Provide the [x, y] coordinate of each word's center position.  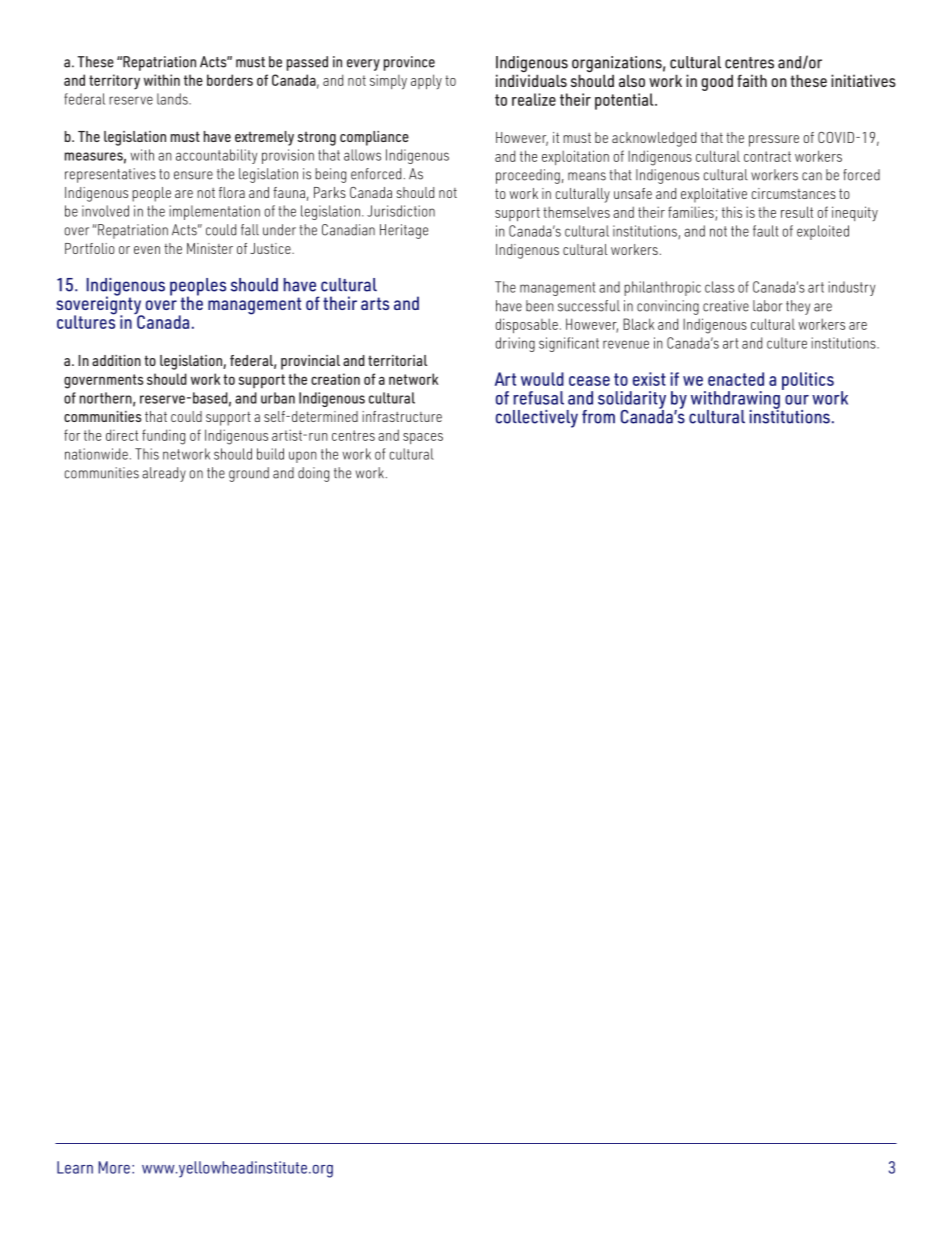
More [114, 1167]
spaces [423, 438]
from [598, 417]
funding [163, 437]
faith [752, 80]
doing [313, 474]
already [164, 474]
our [797, 400]
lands [173, 99]
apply [426, 81]
